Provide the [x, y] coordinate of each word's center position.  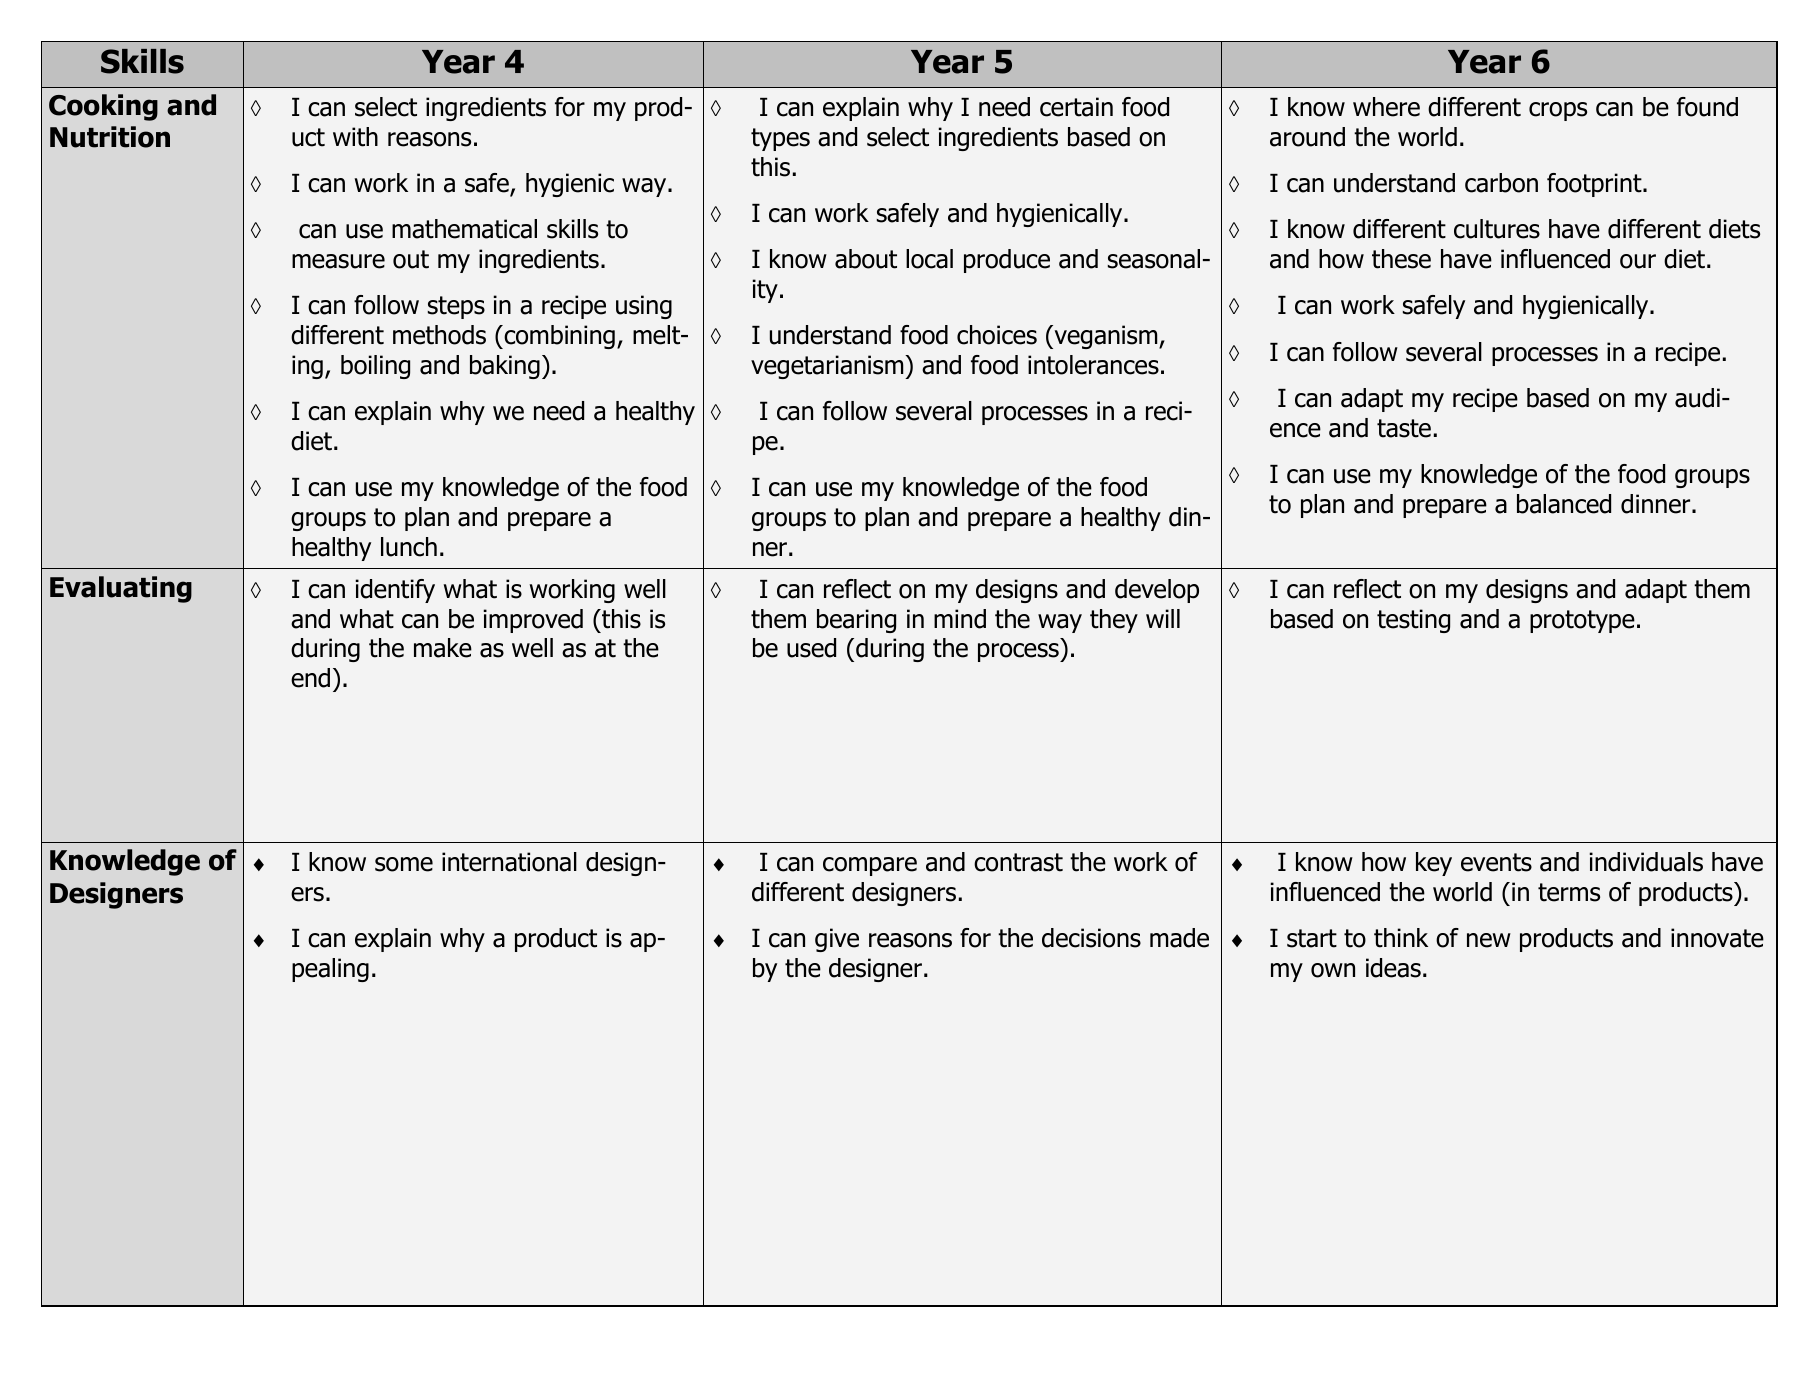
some [404, 864]
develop [1157, 591]
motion [952, 938]
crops [1558, 111]
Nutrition [110, 137]
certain [1076, 107]
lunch [409, 547]
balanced [1564, 504]
